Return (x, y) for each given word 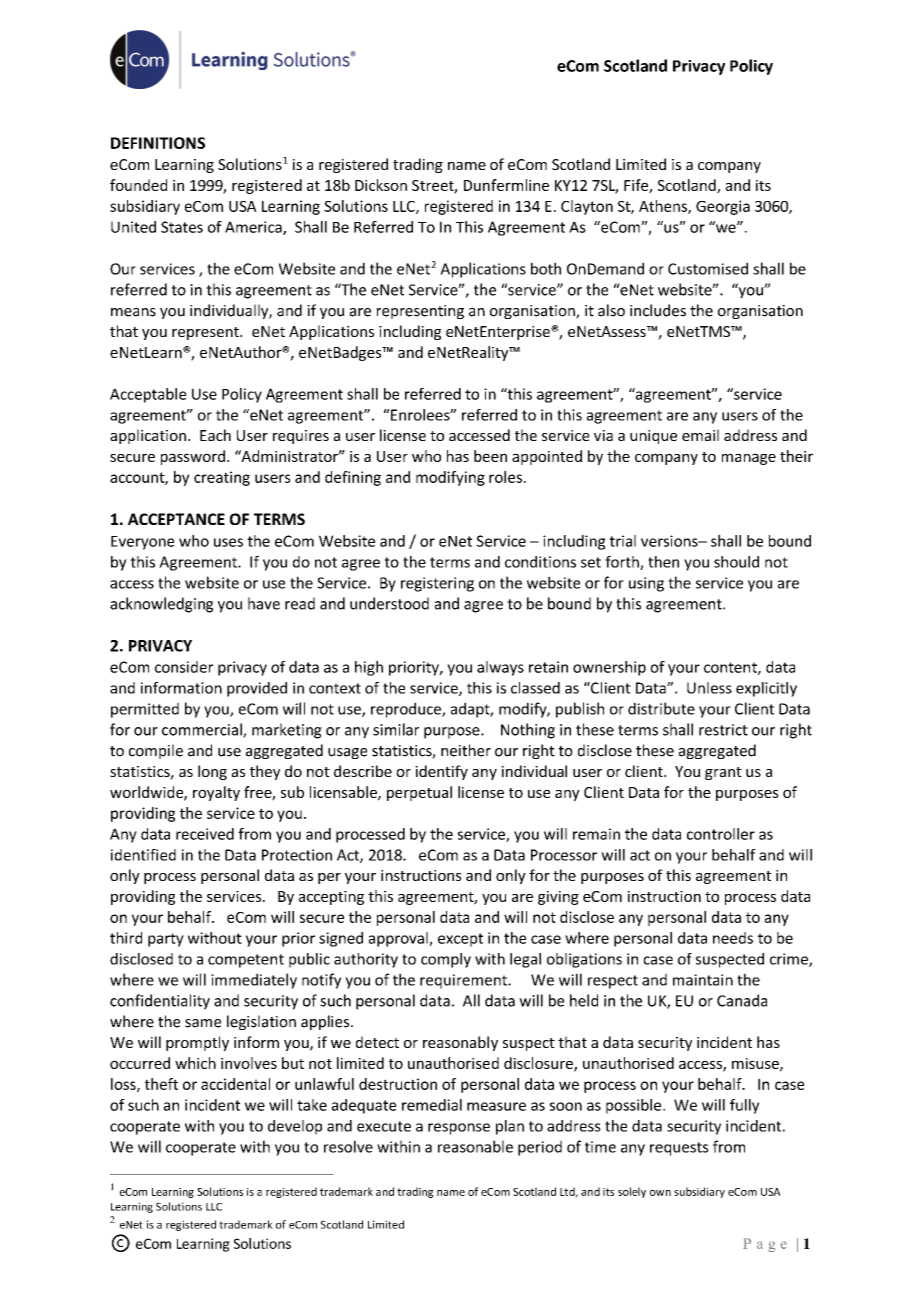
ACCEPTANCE (176, 519)
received (205, 834)
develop (295, 1127)
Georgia (723, 207)
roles (505, 477)
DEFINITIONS (158, 143)
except (460, 940)
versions (670, 541)
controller (721, 834)
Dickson (381, 185)
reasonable (475, 1146)
